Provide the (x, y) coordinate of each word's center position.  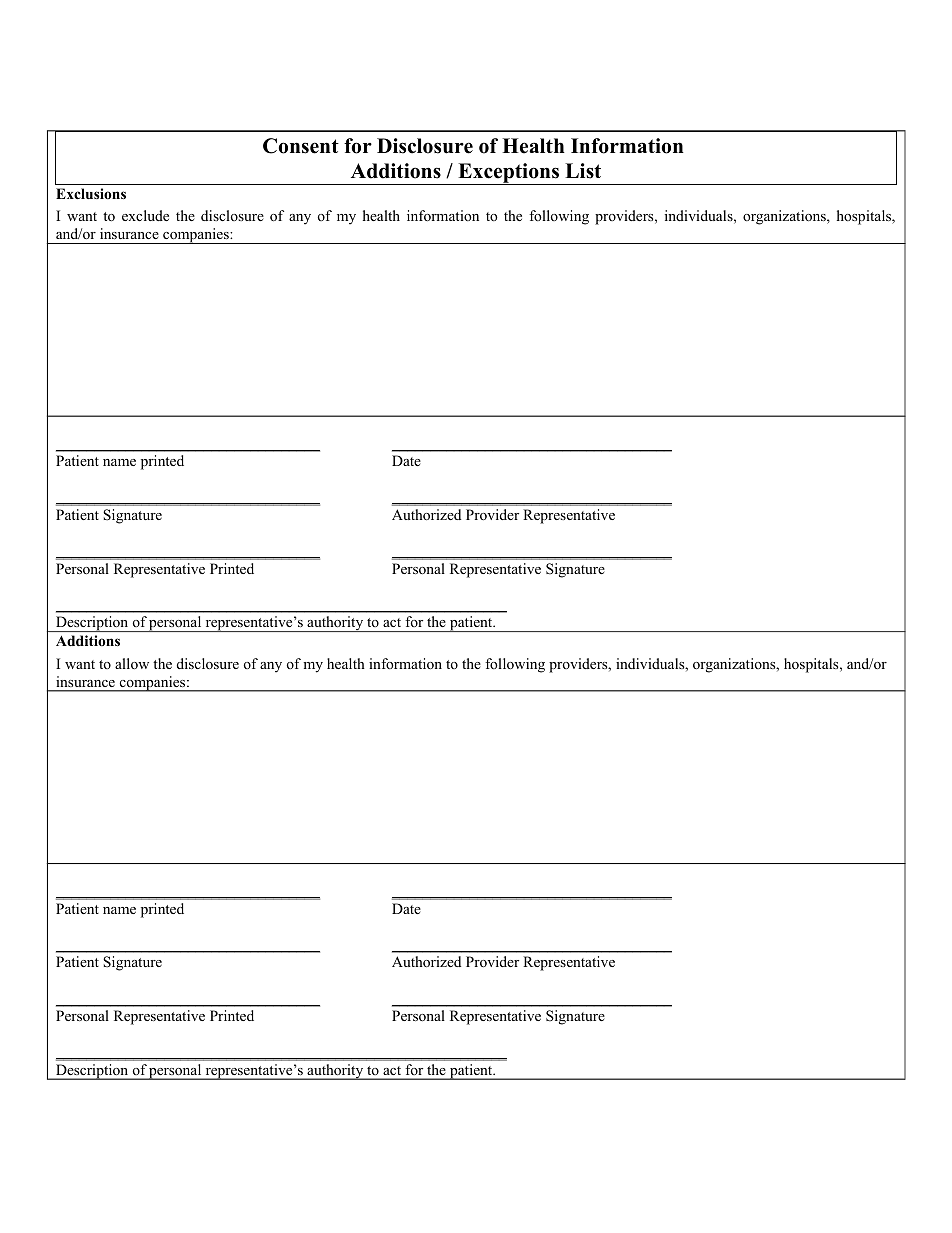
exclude (145, 215)
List (583, 171)
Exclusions (91, 193)
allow (132, 663)
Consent (301, 146)
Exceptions (508, 174)
